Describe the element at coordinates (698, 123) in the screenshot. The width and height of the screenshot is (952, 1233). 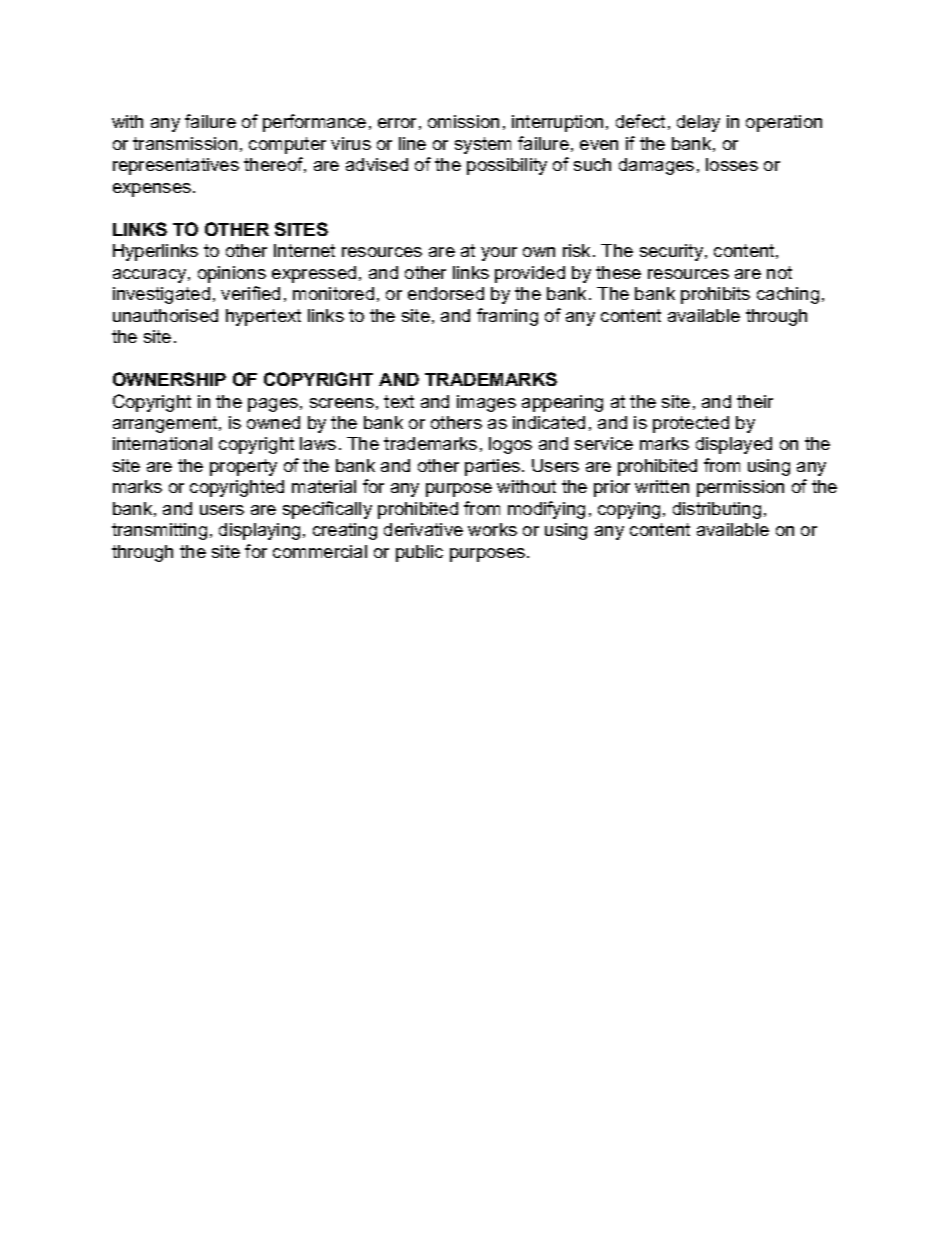
I see `delay` at that location.
